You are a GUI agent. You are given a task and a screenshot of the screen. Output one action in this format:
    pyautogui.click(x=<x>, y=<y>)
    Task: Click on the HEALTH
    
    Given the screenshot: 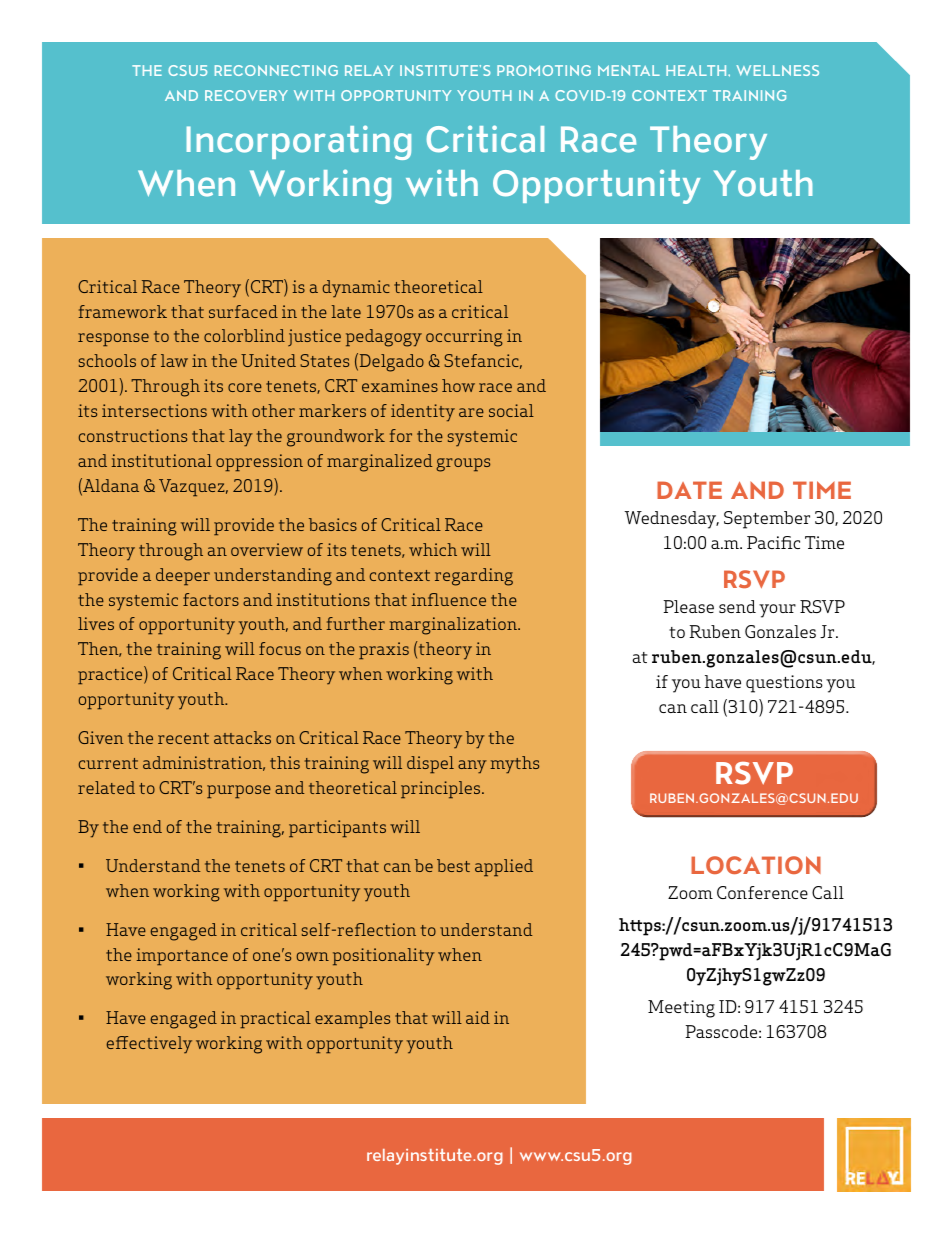 What is the action you would take?
    pyautogui.click(x=697, y=70)
